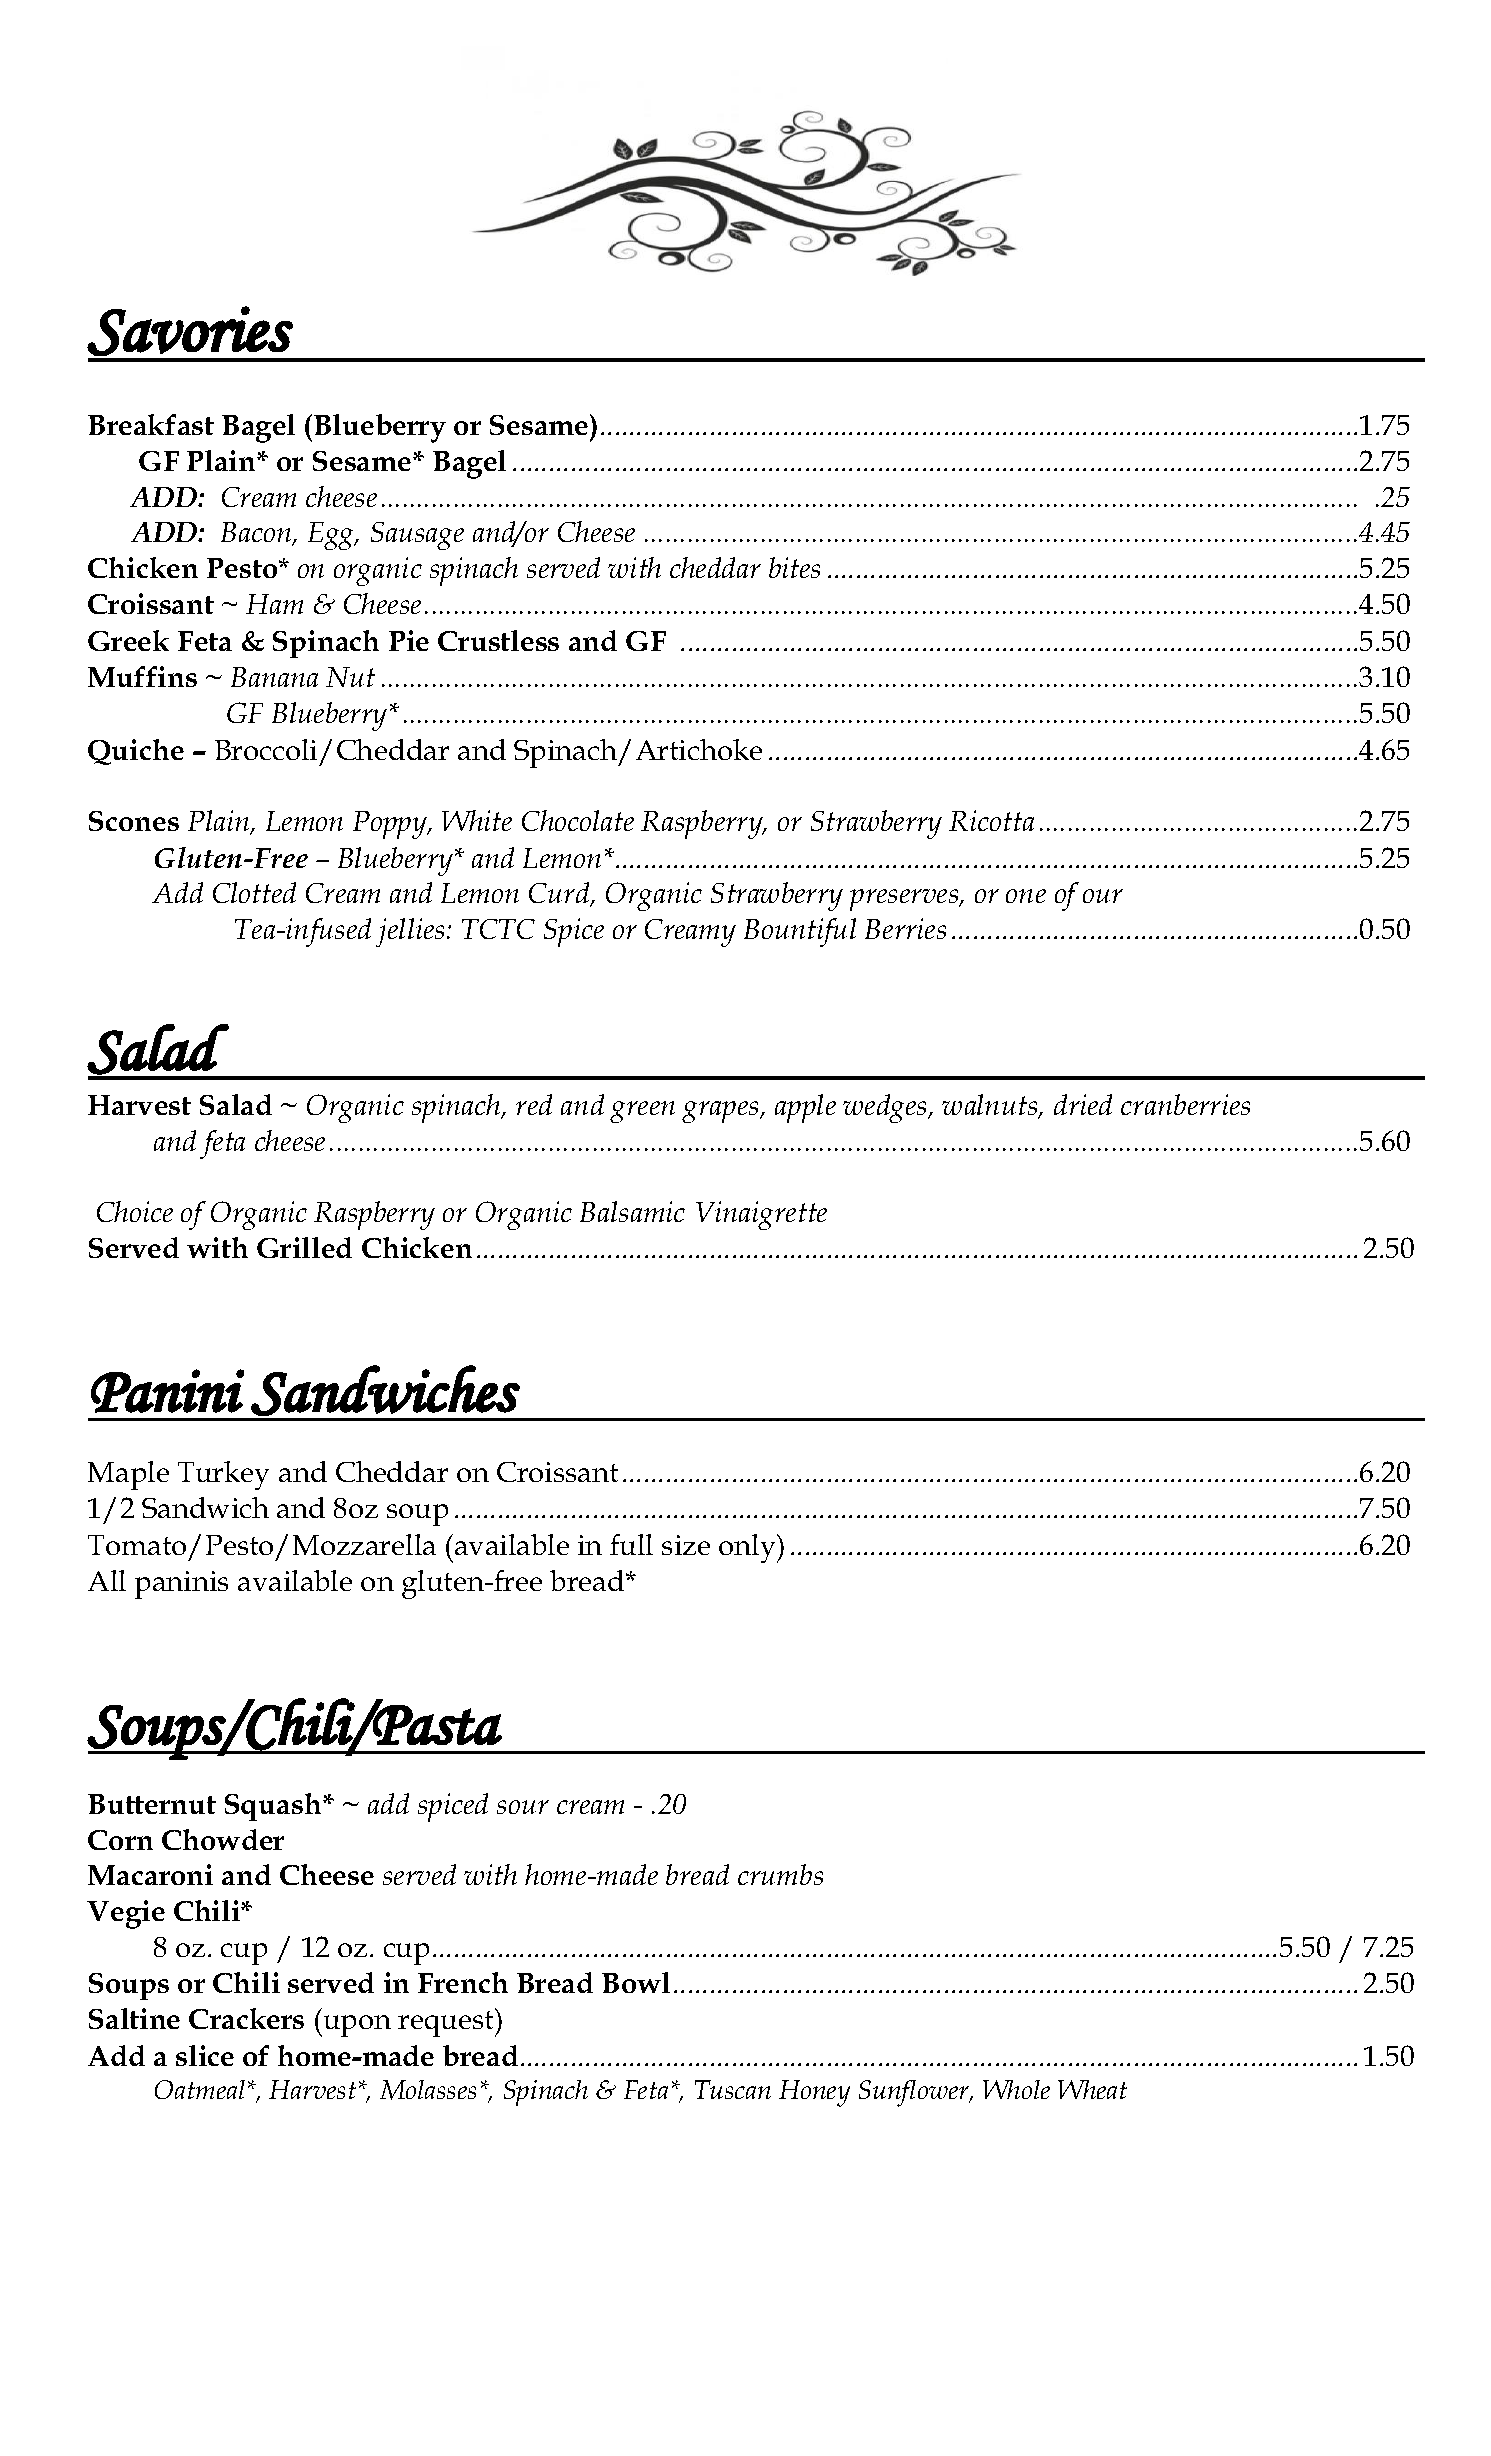 The height and width of the image is (2456, 1491). Describe the element at coordinates (107, 1580) in the image. I see `All` at that location.
